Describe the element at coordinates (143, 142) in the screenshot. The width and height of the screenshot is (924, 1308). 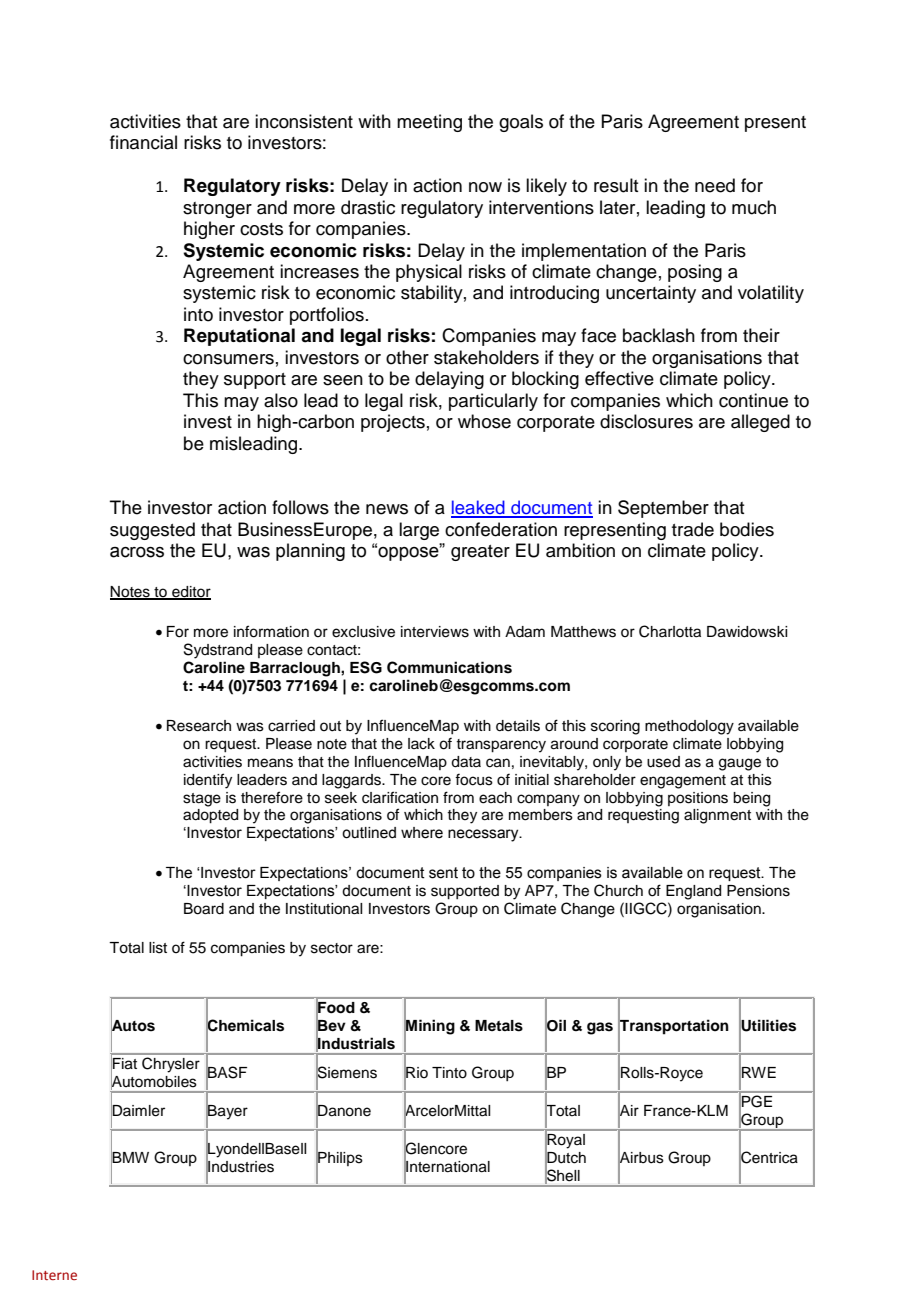
I see `financial` at that location.
